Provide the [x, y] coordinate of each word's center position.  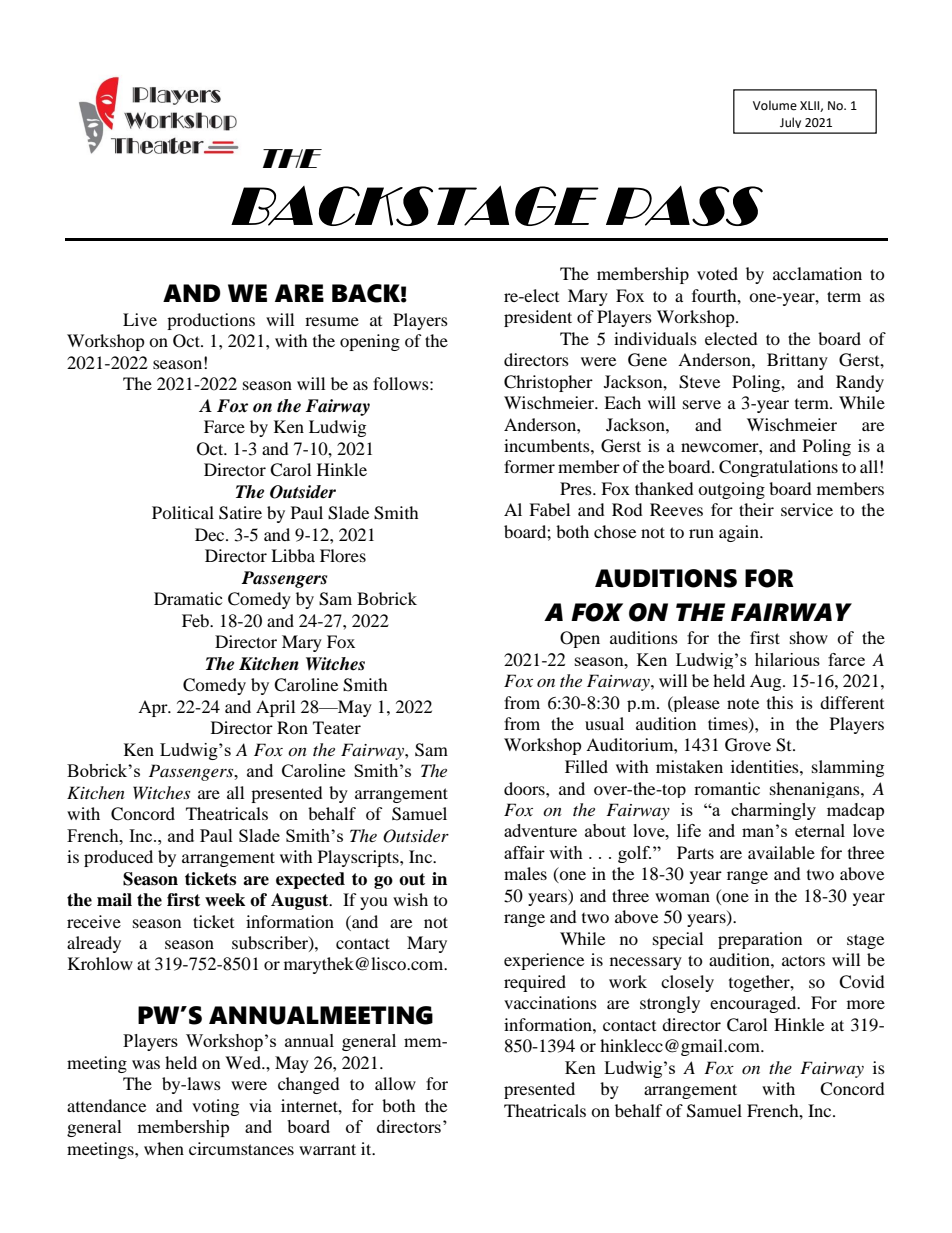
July [790, 122]
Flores [343, 555]
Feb [197, 620]
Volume [775, 105]
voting [215, 1107]
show [809, 637]
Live [140, 319]
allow [395, 1083]
